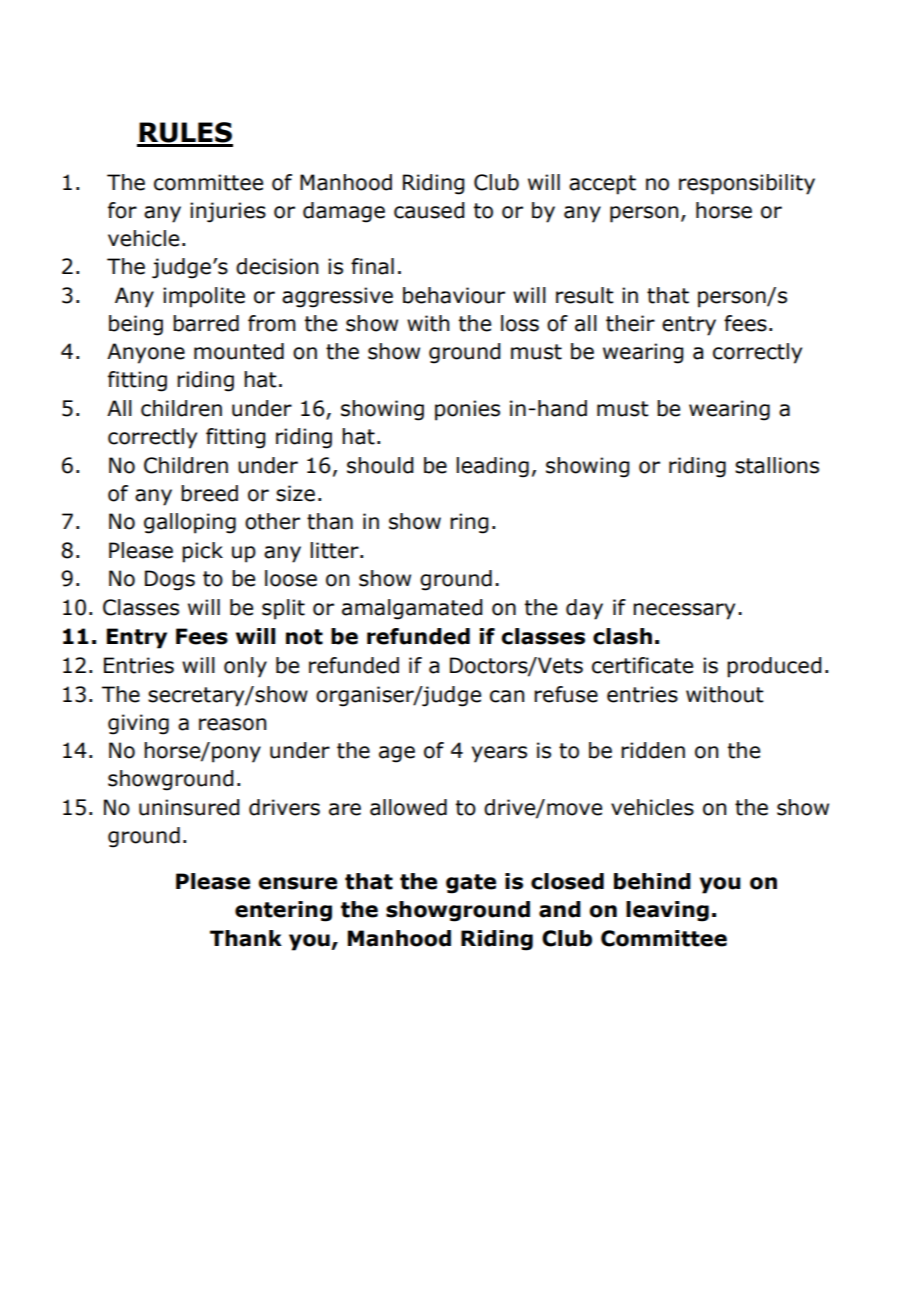 Image resolution: width=924 pixels, height=1308 pixels. What do you see at coordinates (429, 210) in the document?
I see `caused` at bounding box center [429, 210].
